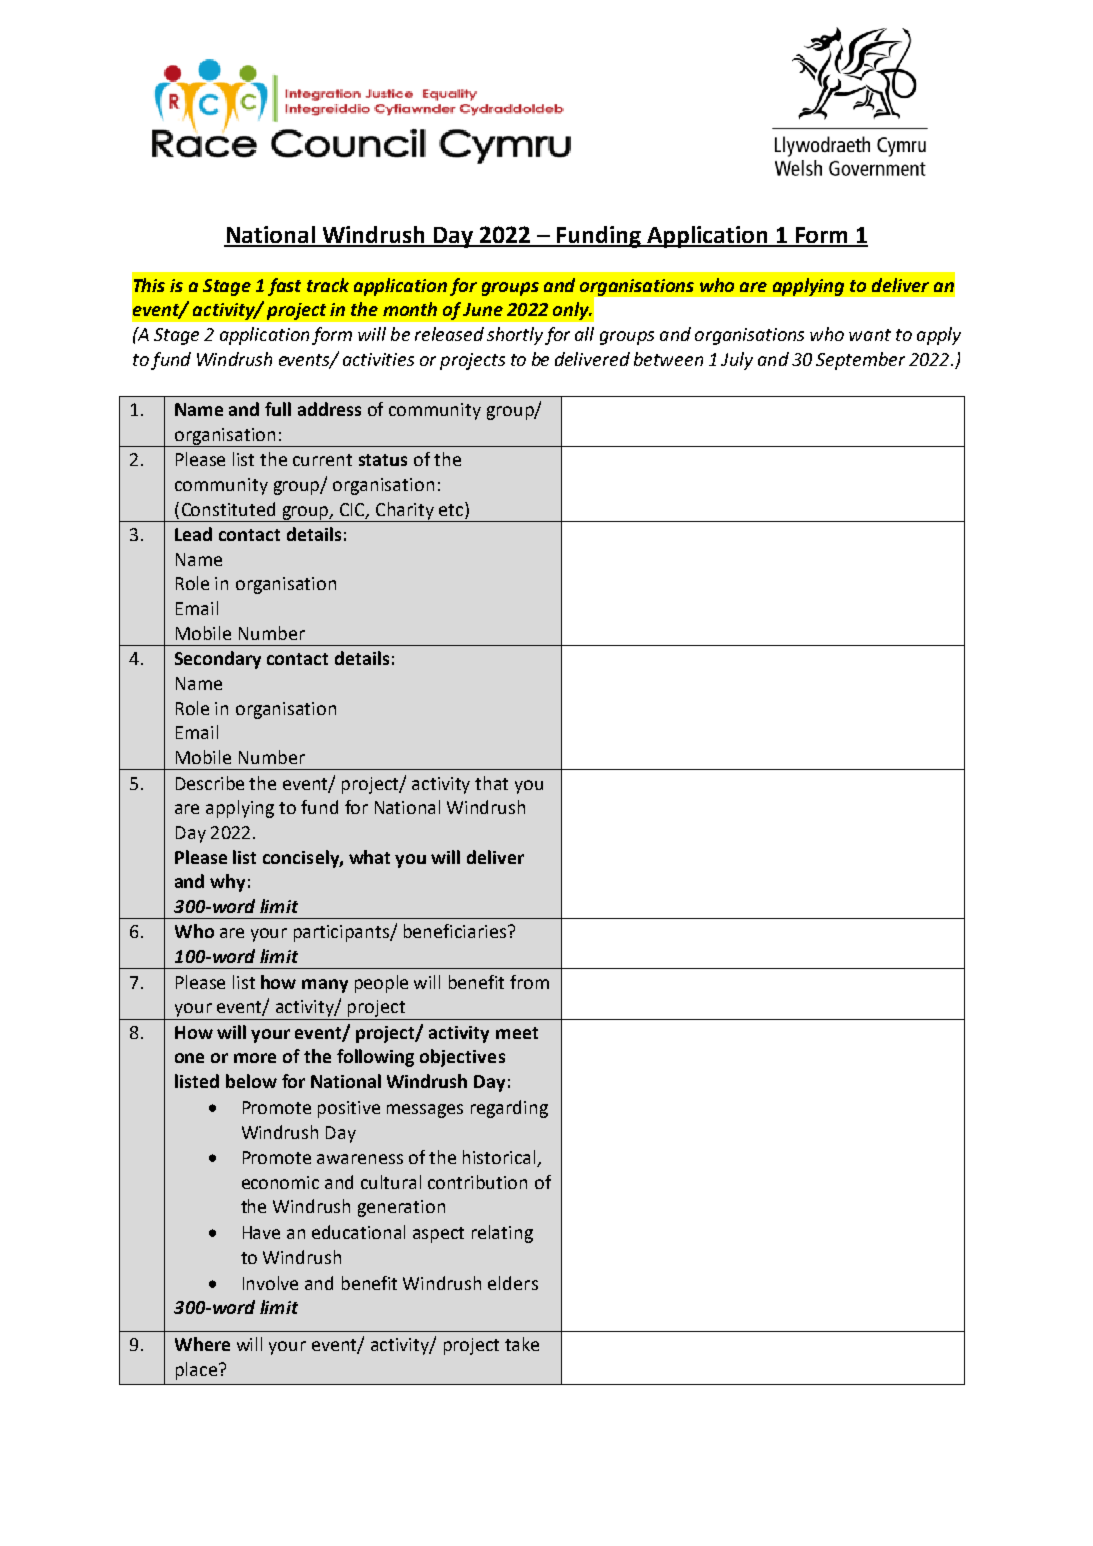 The width and height of the document is (1093, 1546). I want to click on take, so click(522, 1344).
